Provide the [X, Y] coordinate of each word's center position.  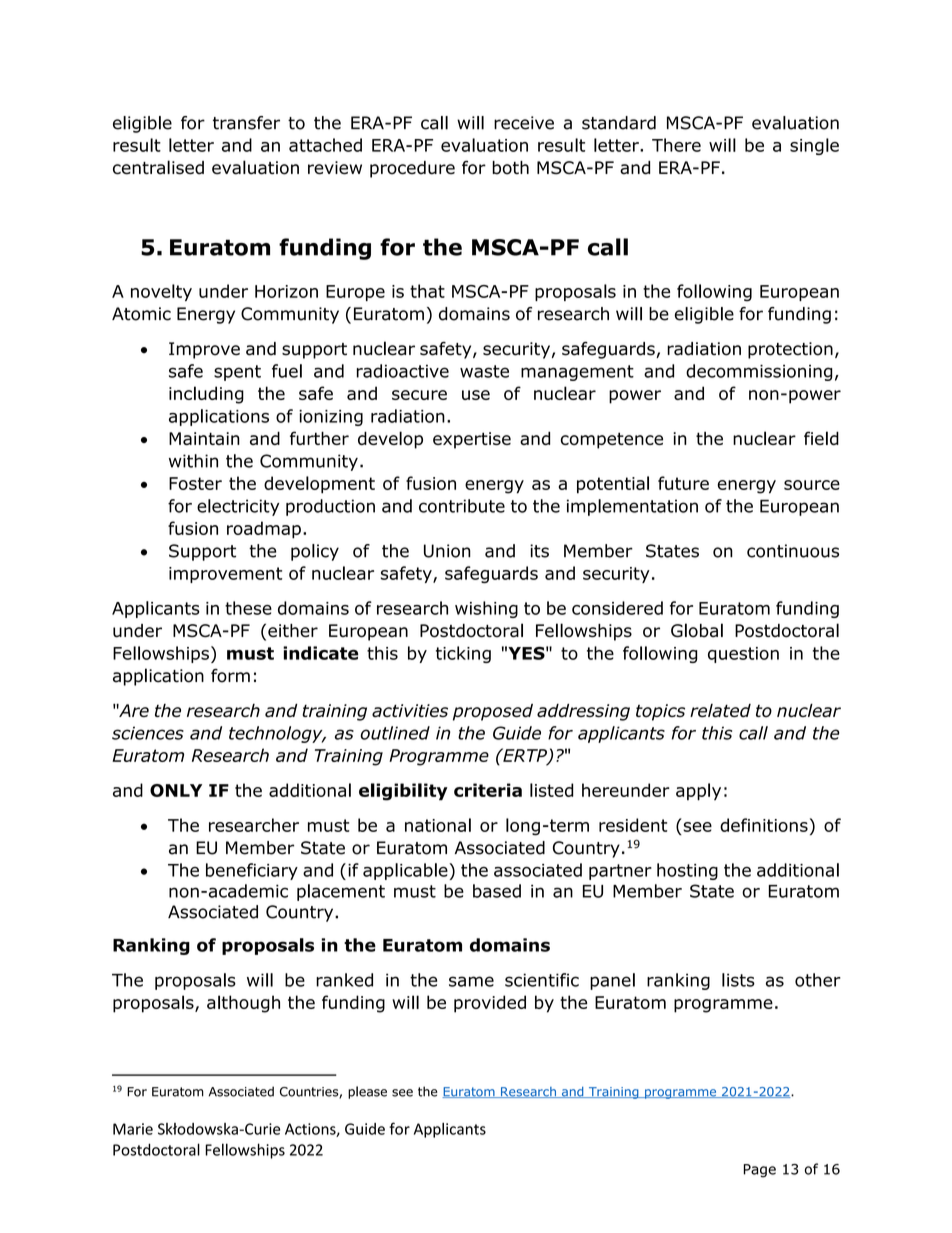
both [510, 168]
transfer [246, 123]
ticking [463, 654]
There [676, 145]
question [743, 655]
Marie [133, 1129]
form [230, 676]
